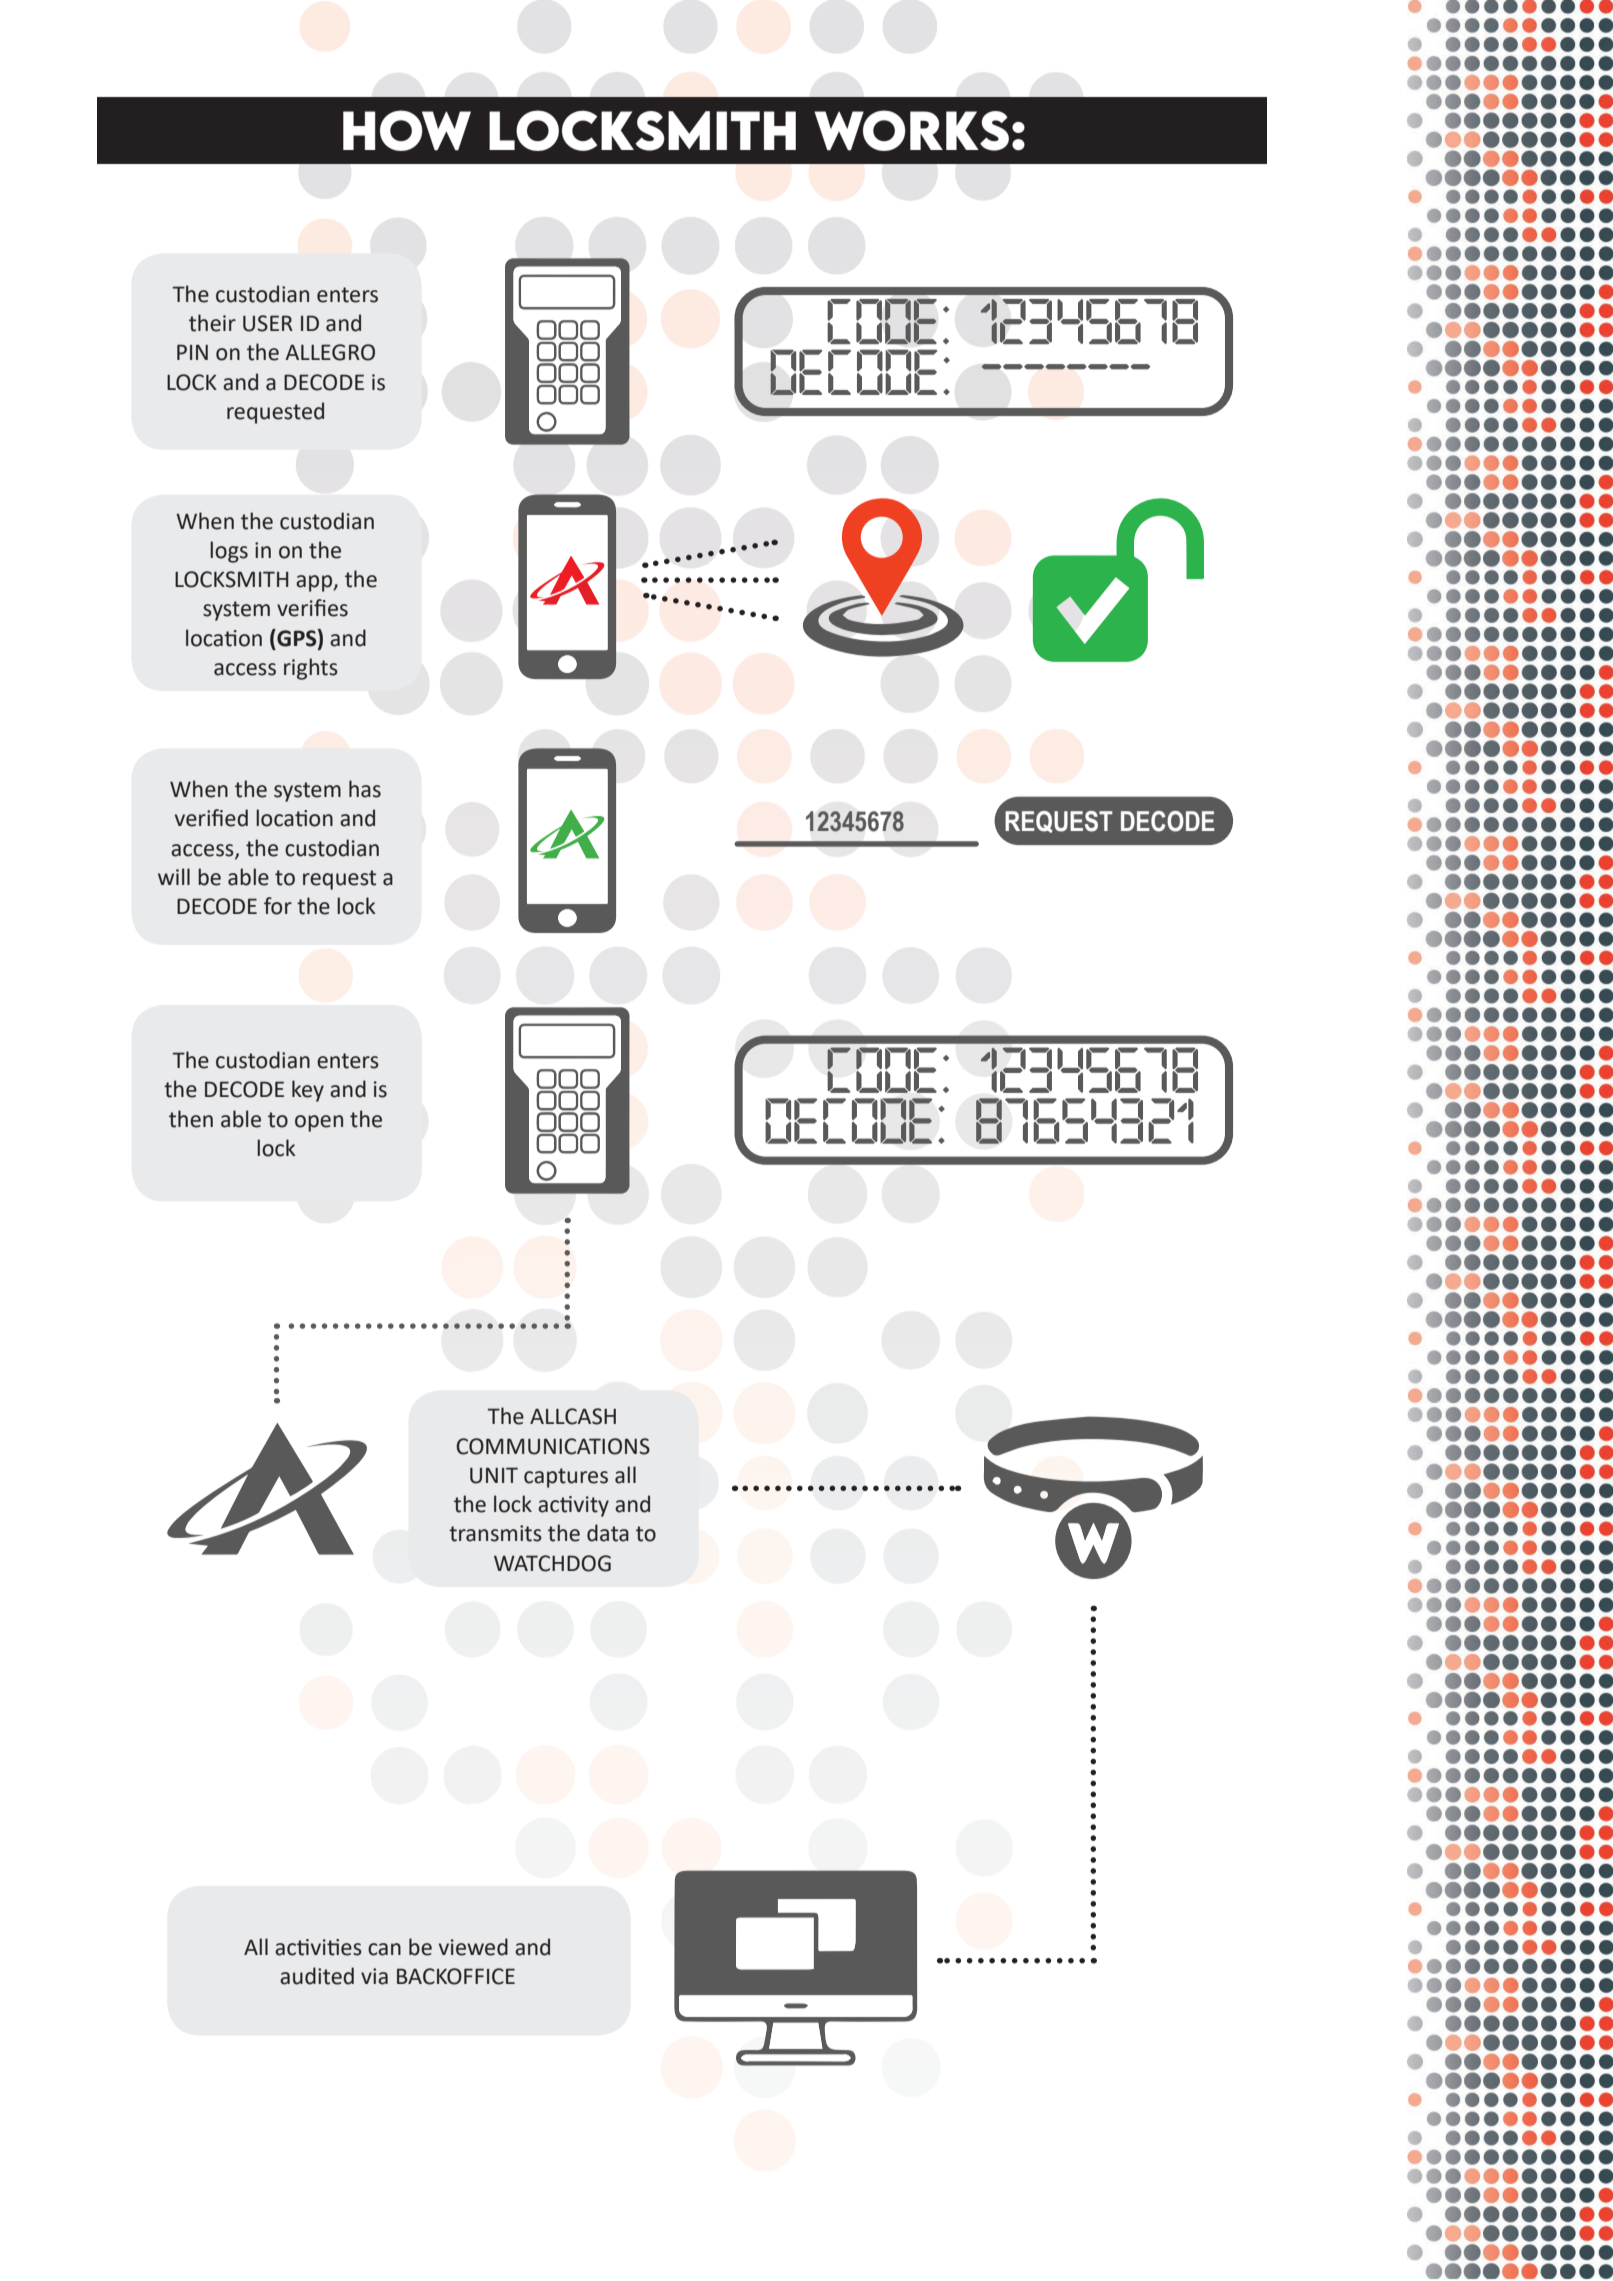 The width and height of the screenshot is (1613, 2281). What do you see at coordinates (608, 1533) in the screenshot?
I see `data` at bounding box center [608, 1533].
